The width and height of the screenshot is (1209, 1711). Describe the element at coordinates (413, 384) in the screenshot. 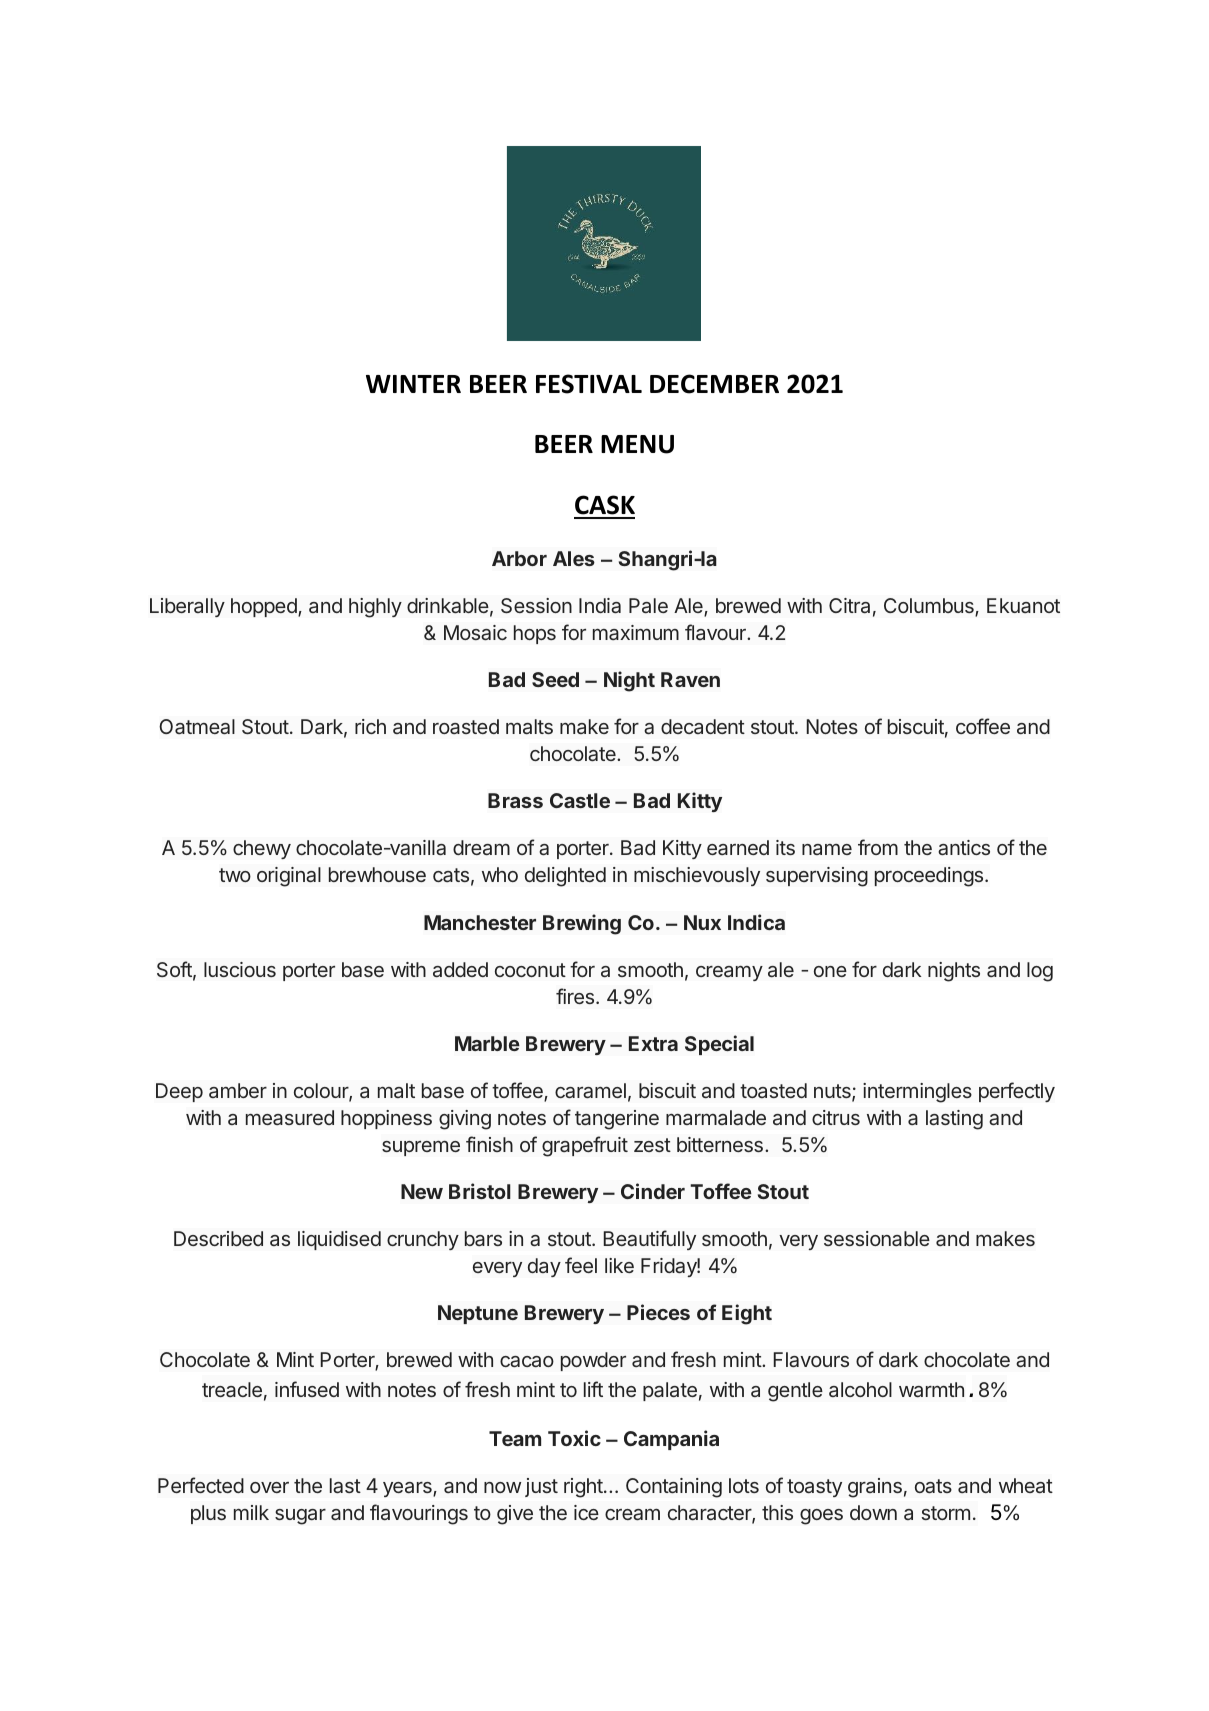

I see `WINTER` at that location.
